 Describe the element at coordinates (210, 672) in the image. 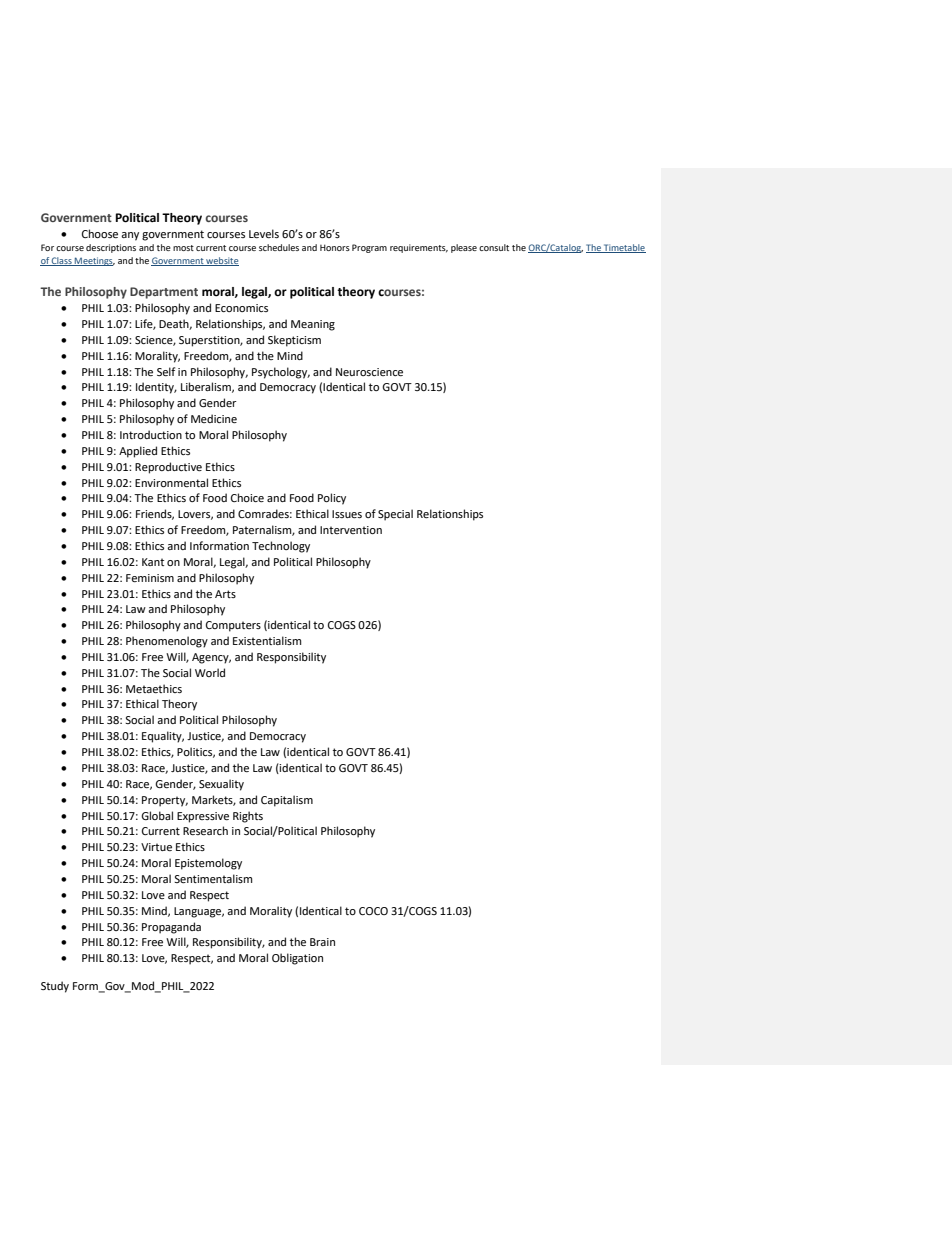

I see `World` at that location.
